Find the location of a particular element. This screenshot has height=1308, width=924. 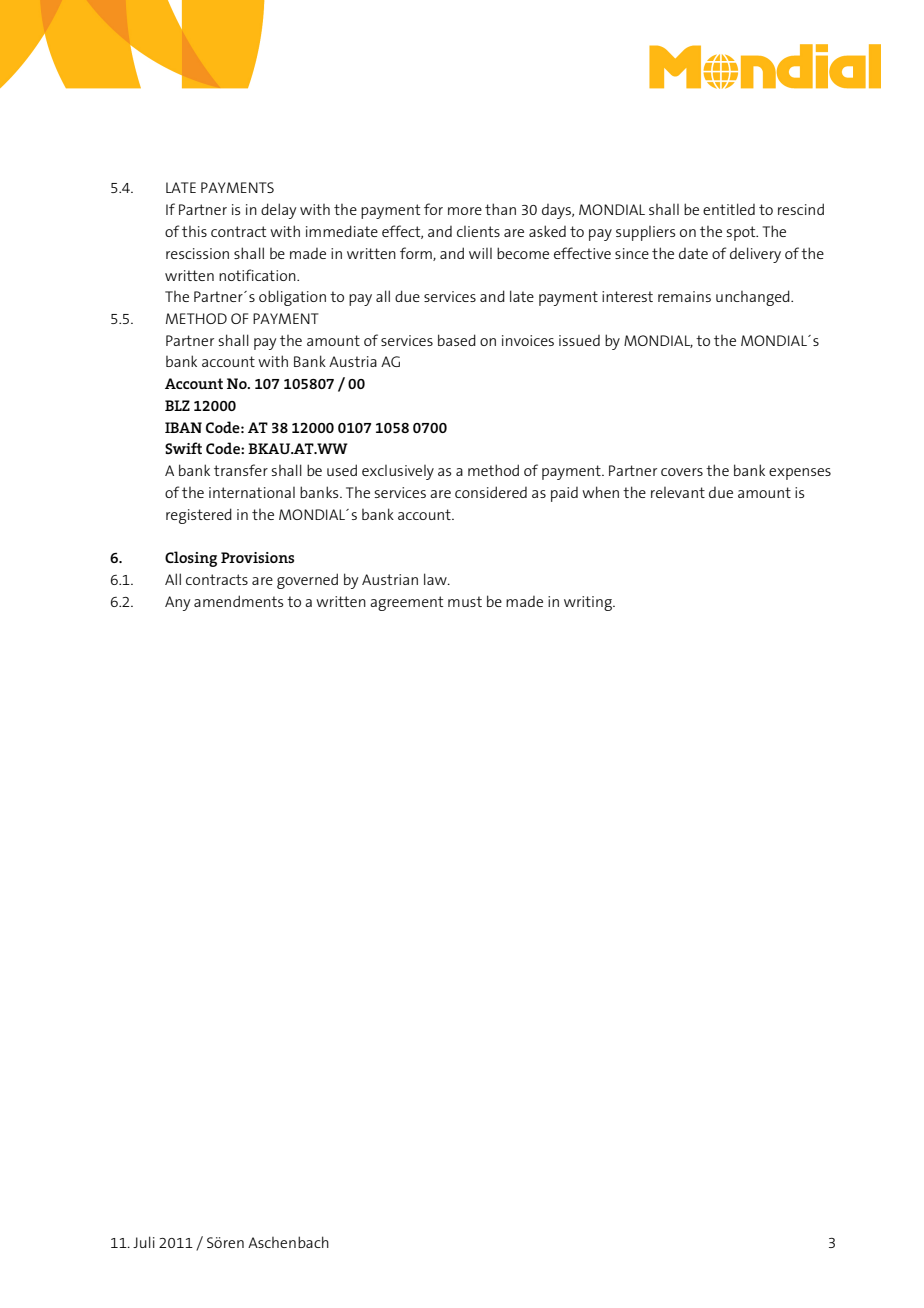

this is located at coordinates (194, 231).
